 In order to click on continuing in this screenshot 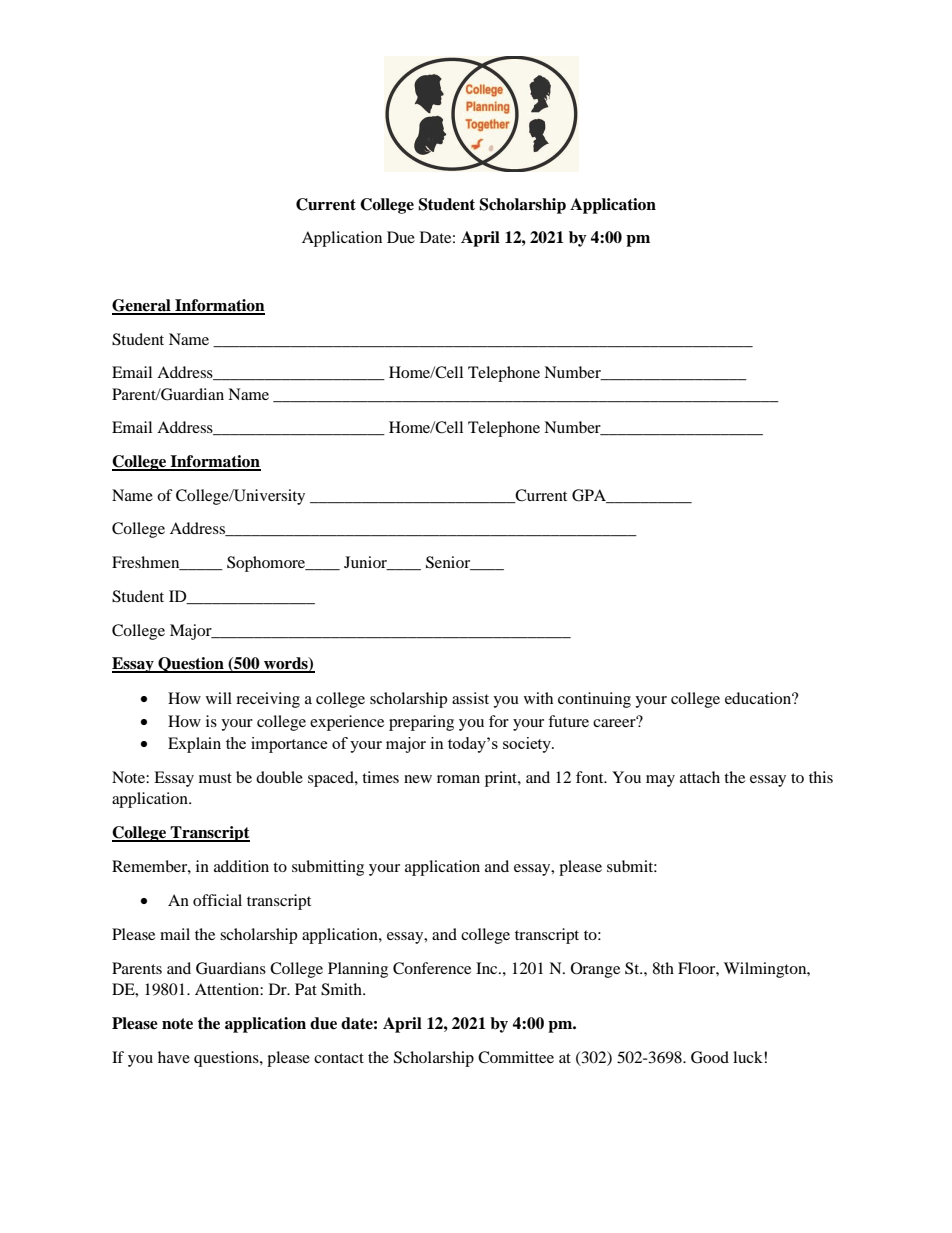, I will do `click(594, 700)`.
